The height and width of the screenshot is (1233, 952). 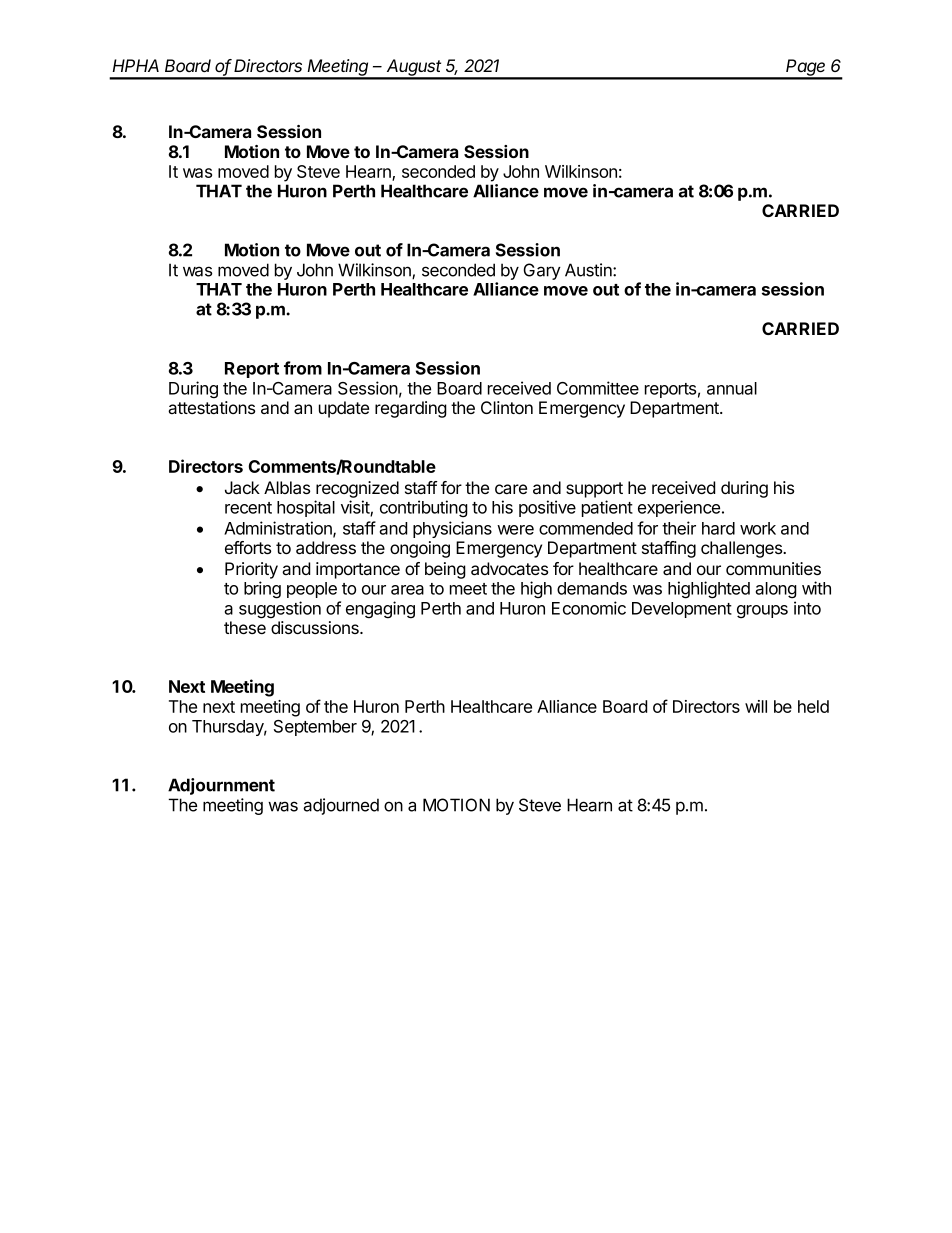 I want to click on Adjournment, so click(x=221, y=786).
